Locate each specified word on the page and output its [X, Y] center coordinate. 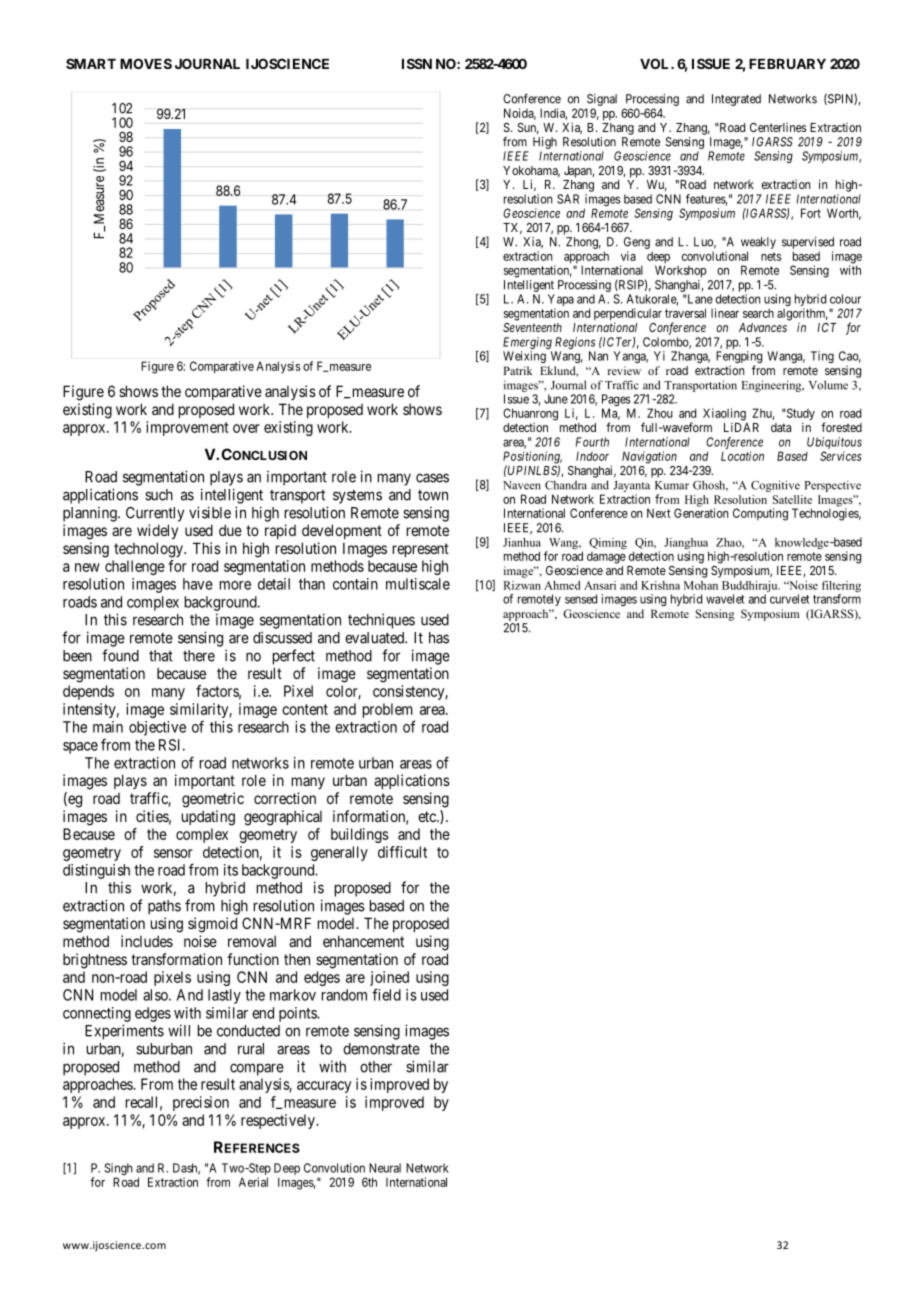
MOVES [146, 63]
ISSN [417, 63]
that [161, 656]
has [439, 638]
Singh [118, 1170]
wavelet [725, 599]
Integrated [736, 100]
